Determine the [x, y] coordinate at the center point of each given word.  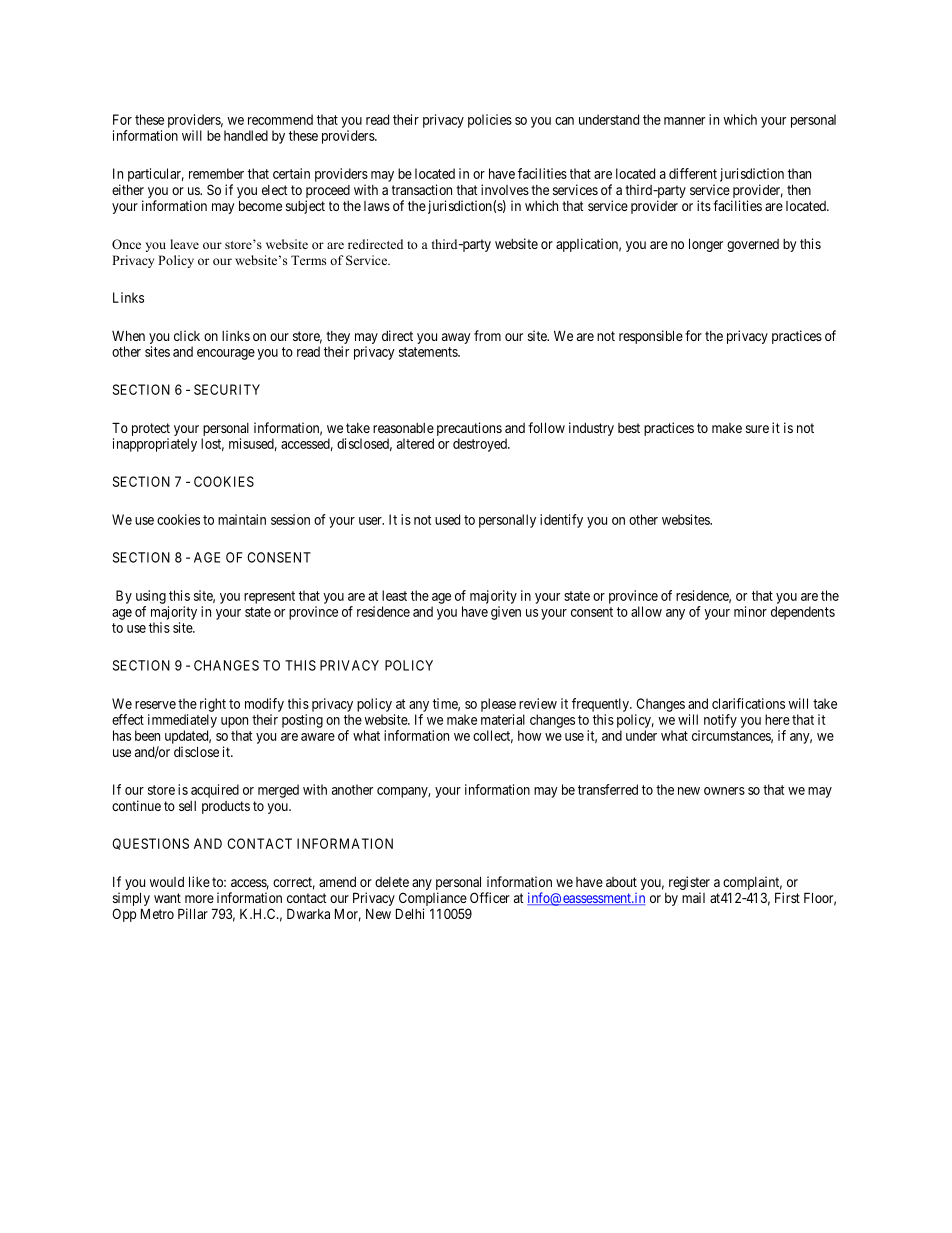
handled [246, 135]
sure [757, 429]
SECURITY [227, 389]
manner [684, 121]
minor [750, 611]
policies [490, 121]
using [151, 597]
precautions [469, 429]
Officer [490, 897]
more [199, 899]
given [506, 613]
